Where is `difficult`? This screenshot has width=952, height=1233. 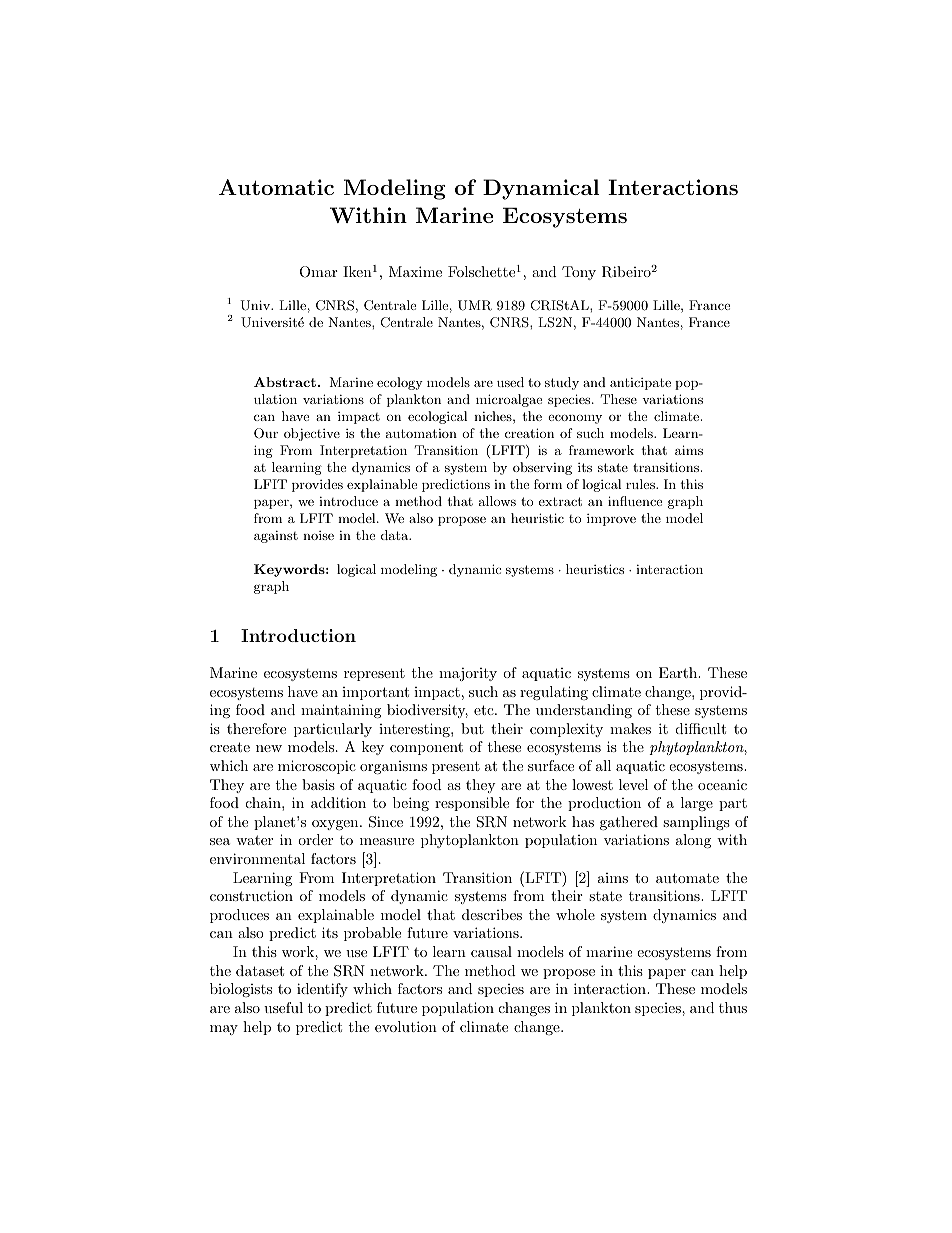
difficult is located at coordinates (701, 728).
